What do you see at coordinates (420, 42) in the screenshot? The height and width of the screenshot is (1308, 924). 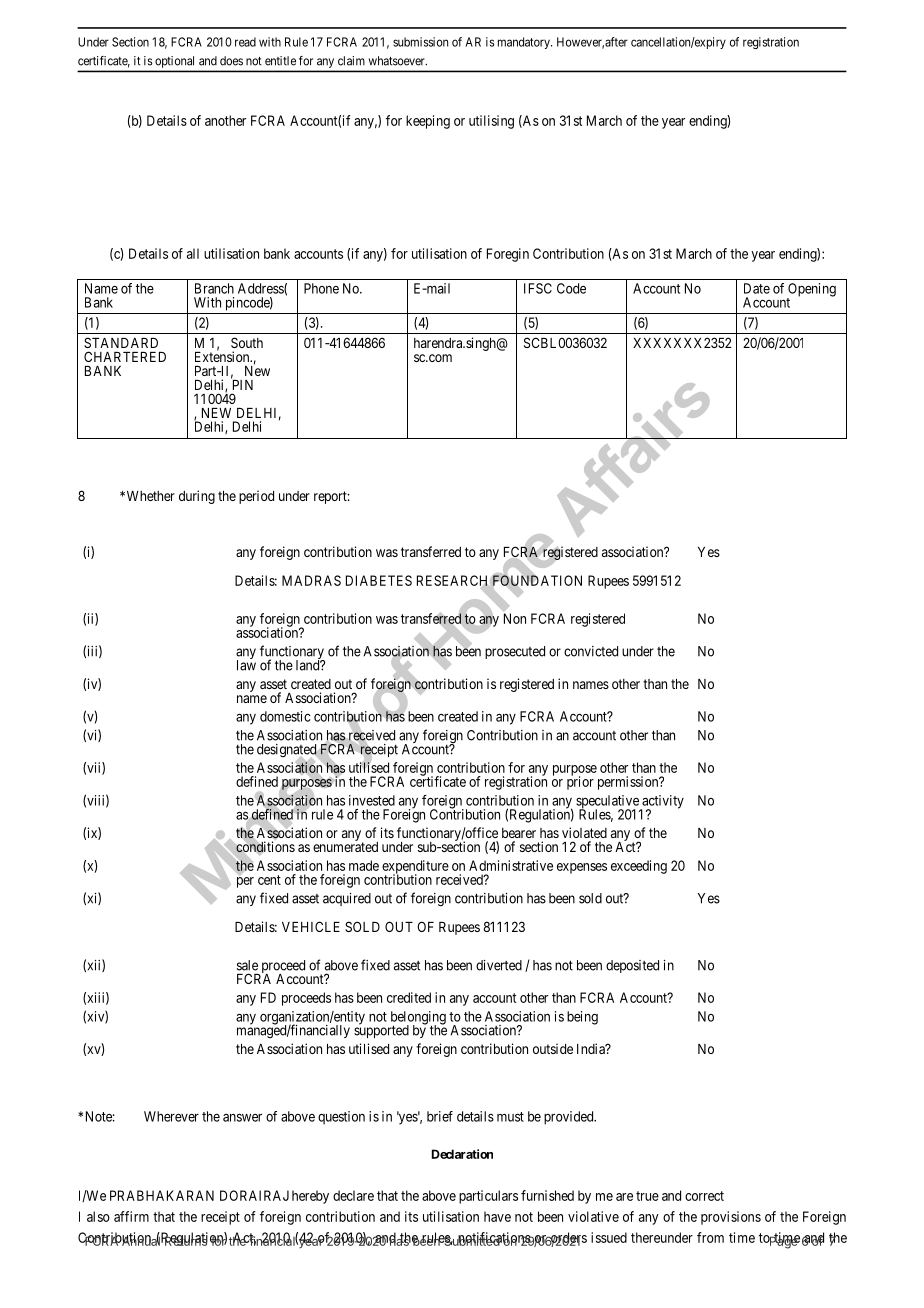 I see `submission` at bounding box center [420, 42].
